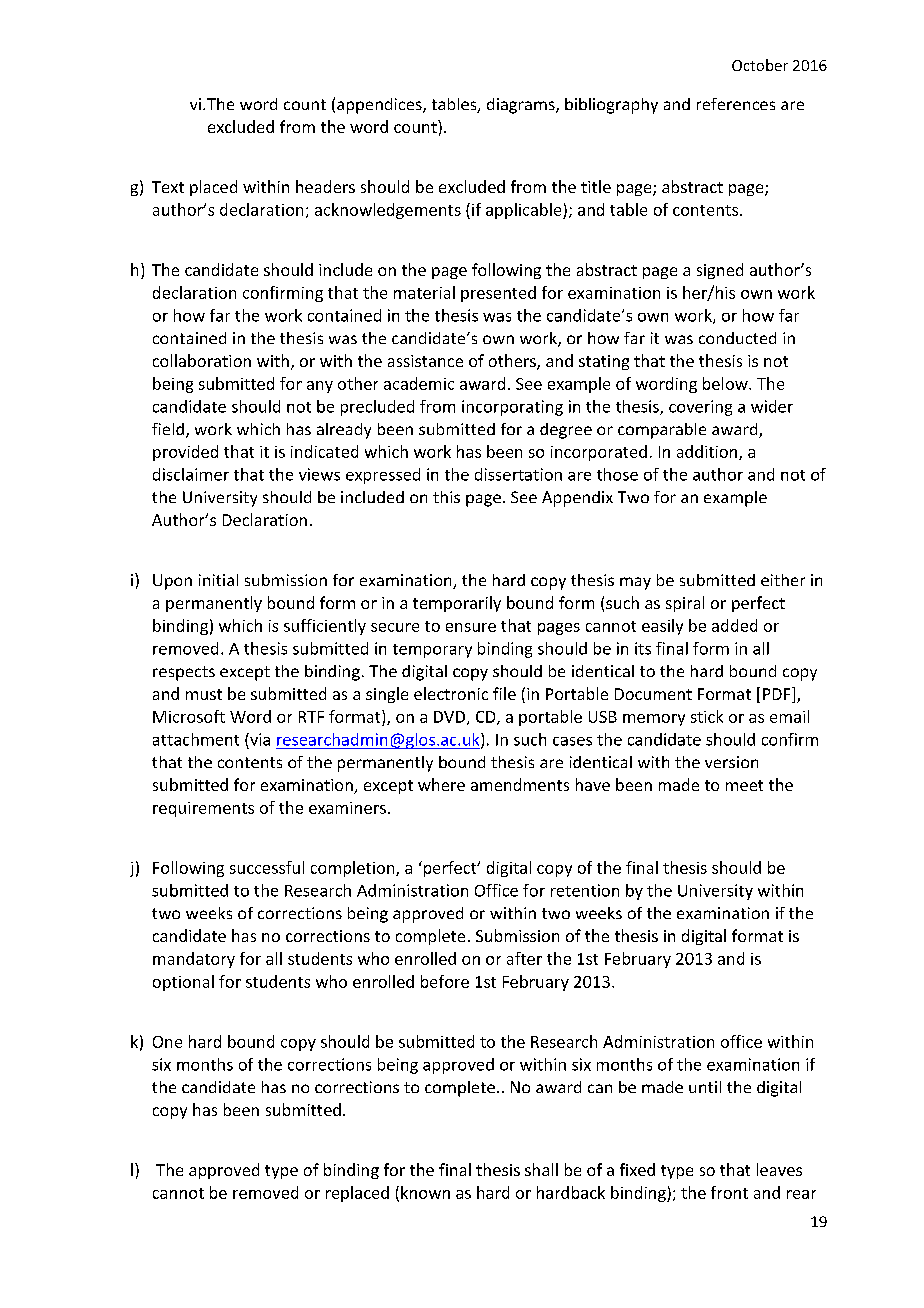 Image resolution: width=924 pixels, height=1308 pixels. Describe the element at coordinates (167, 1042) in the page. I see `One` at that location.
